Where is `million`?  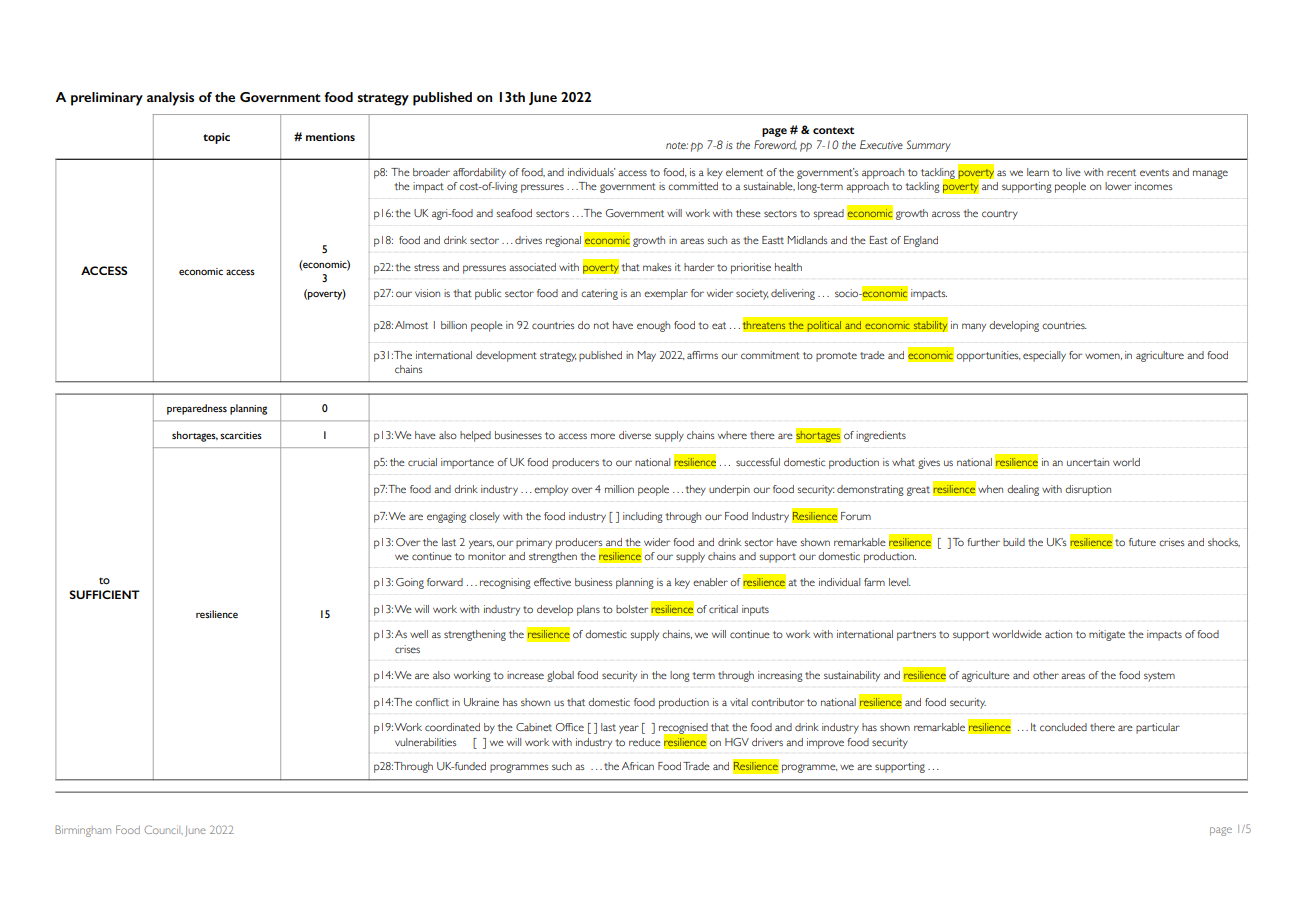
million is located at coordinates (619, 489).
